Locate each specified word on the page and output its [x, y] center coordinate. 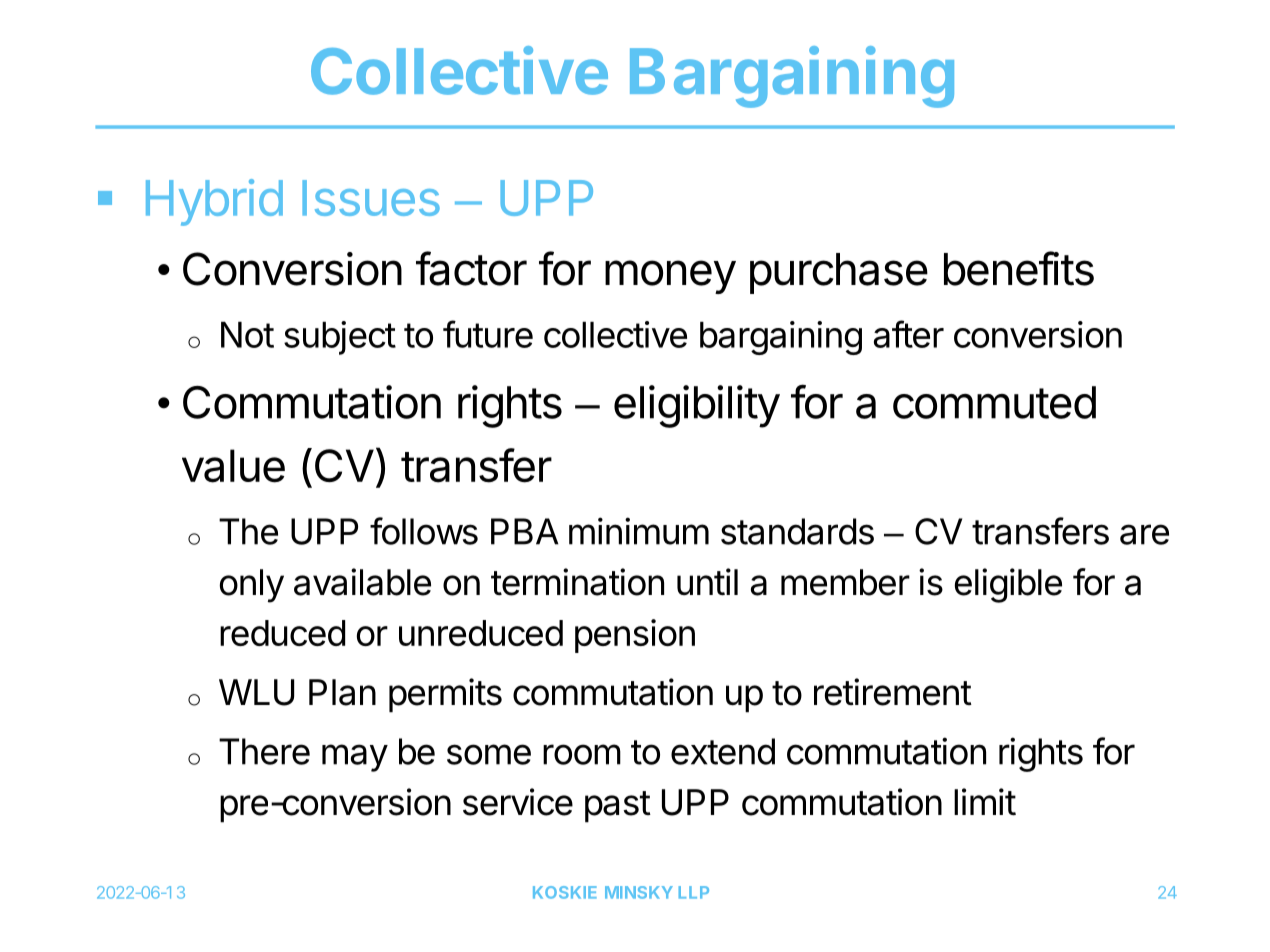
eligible [1008, 585]
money [670, 277]
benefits [1019, 268]
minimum [639, 531]
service [518, 802]
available [362, 582]
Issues [371, 198]
